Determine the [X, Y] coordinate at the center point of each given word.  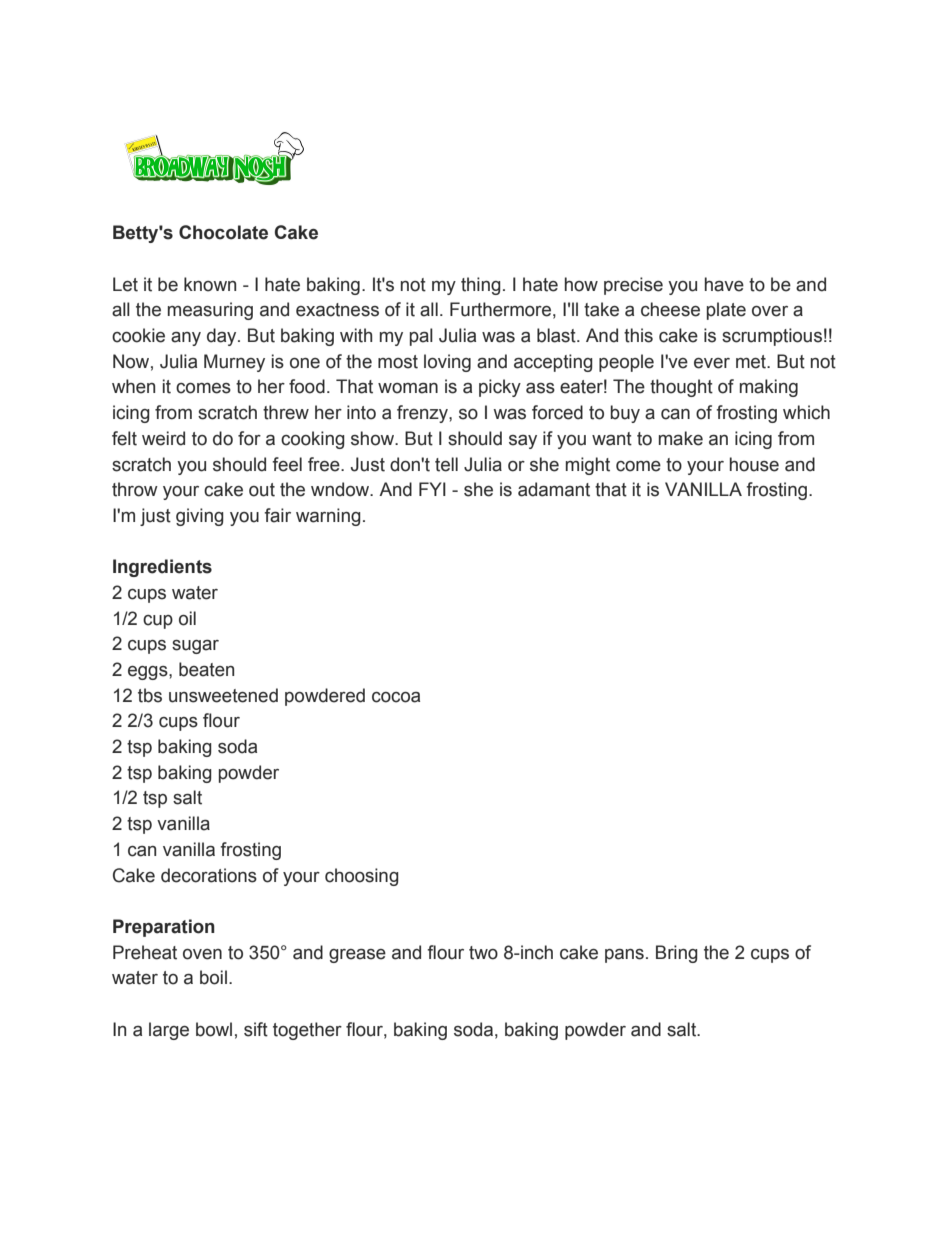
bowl [214, 1029]
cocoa [396, 697]
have [724, 284]
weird [163, 438]
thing [481, 286]
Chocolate [223, 232]
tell [446, 464]
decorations [209, 875]
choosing [362, 877]
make [681, 438]
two [483, 953]
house [754, 464]
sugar [195, 647]
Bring [677, 954]
